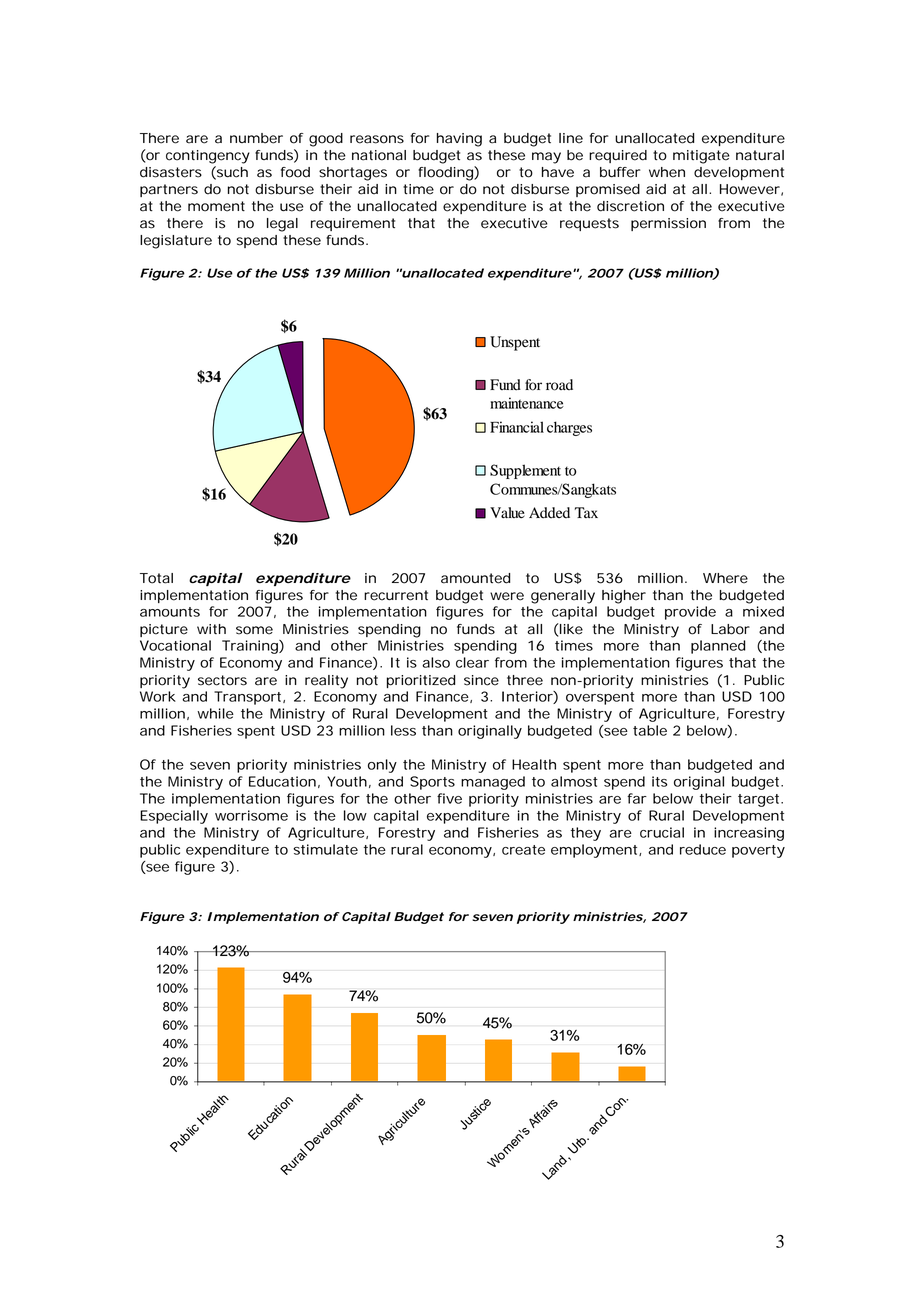 The height and width of the page is (1308, 924). Describe the element at coordinates (208, 157) in the page. I see `contingency` at that location.
